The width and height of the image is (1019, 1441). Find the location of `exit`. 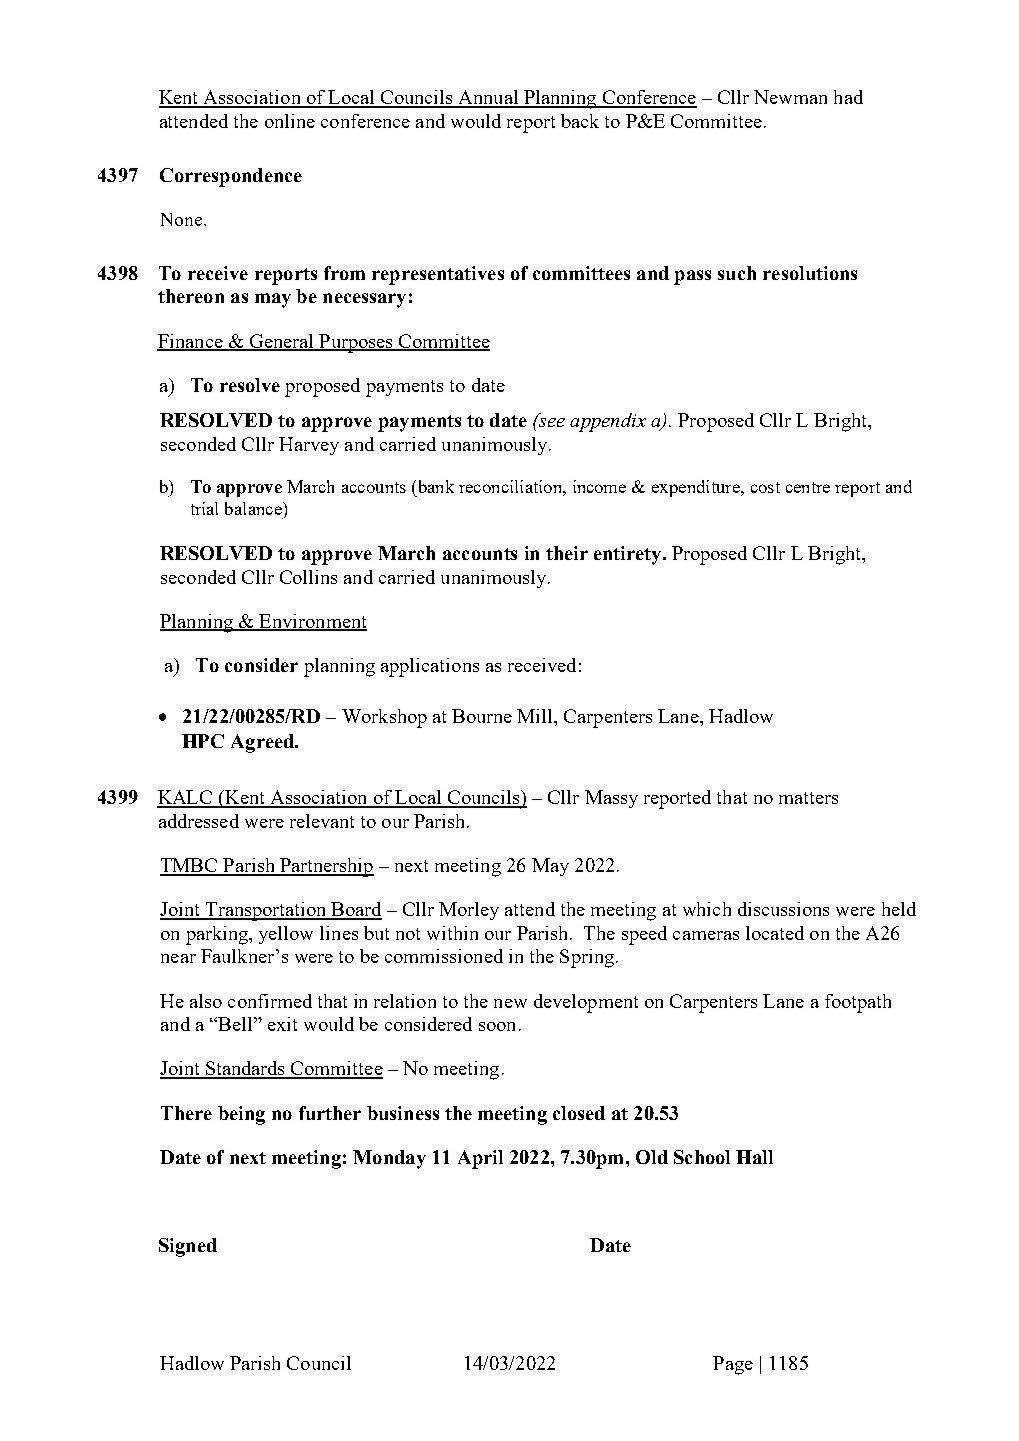

exit is located at coordinates (282, 1024).
